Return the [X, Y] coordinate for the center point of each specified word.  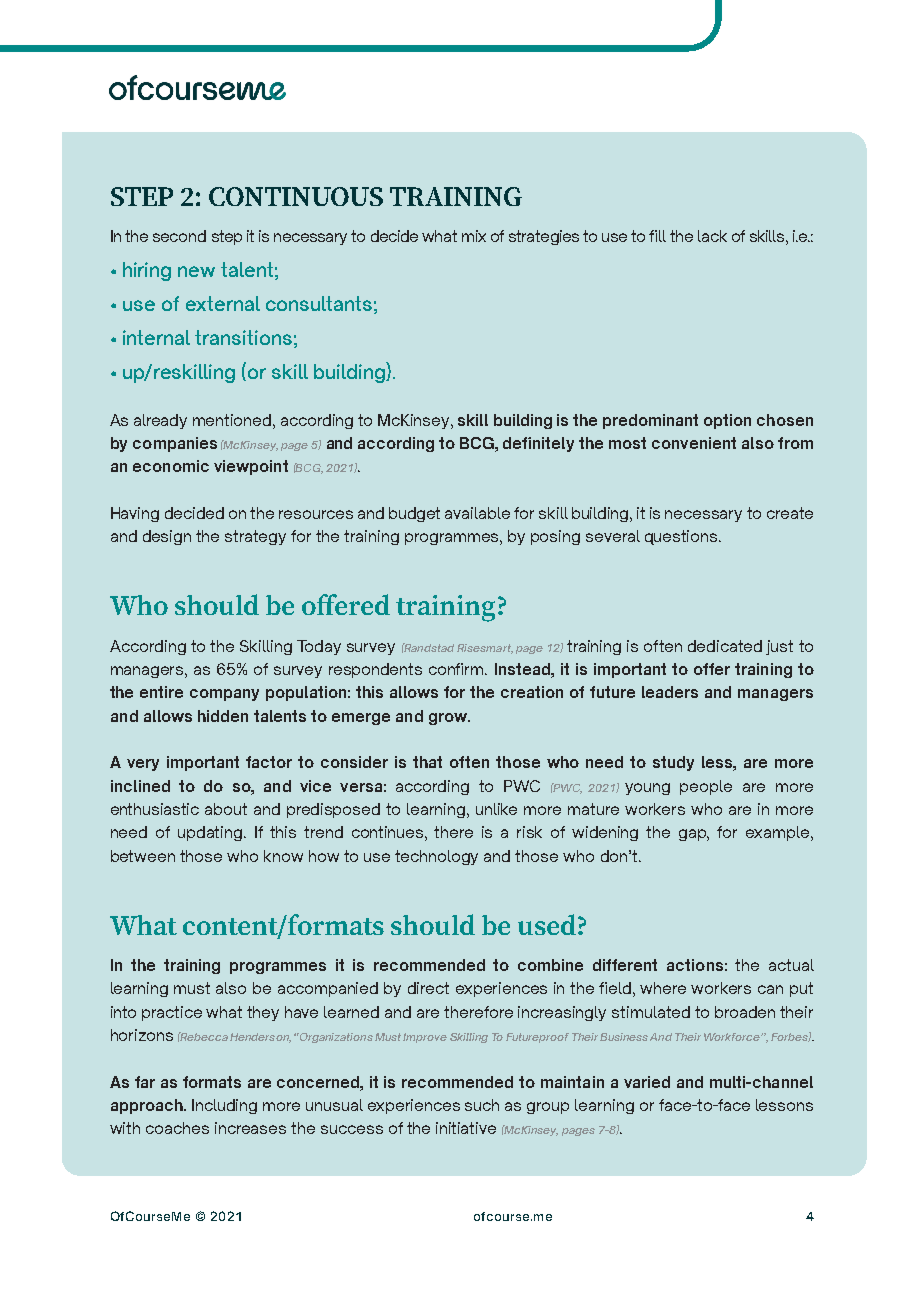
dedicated [725, 646]
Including [224, 1106]
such [482, 1105]
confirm [457, 669]
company [224, 695]
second [179, 236]
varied [647, 1082]
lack [712, 236]
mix [474, 236]
